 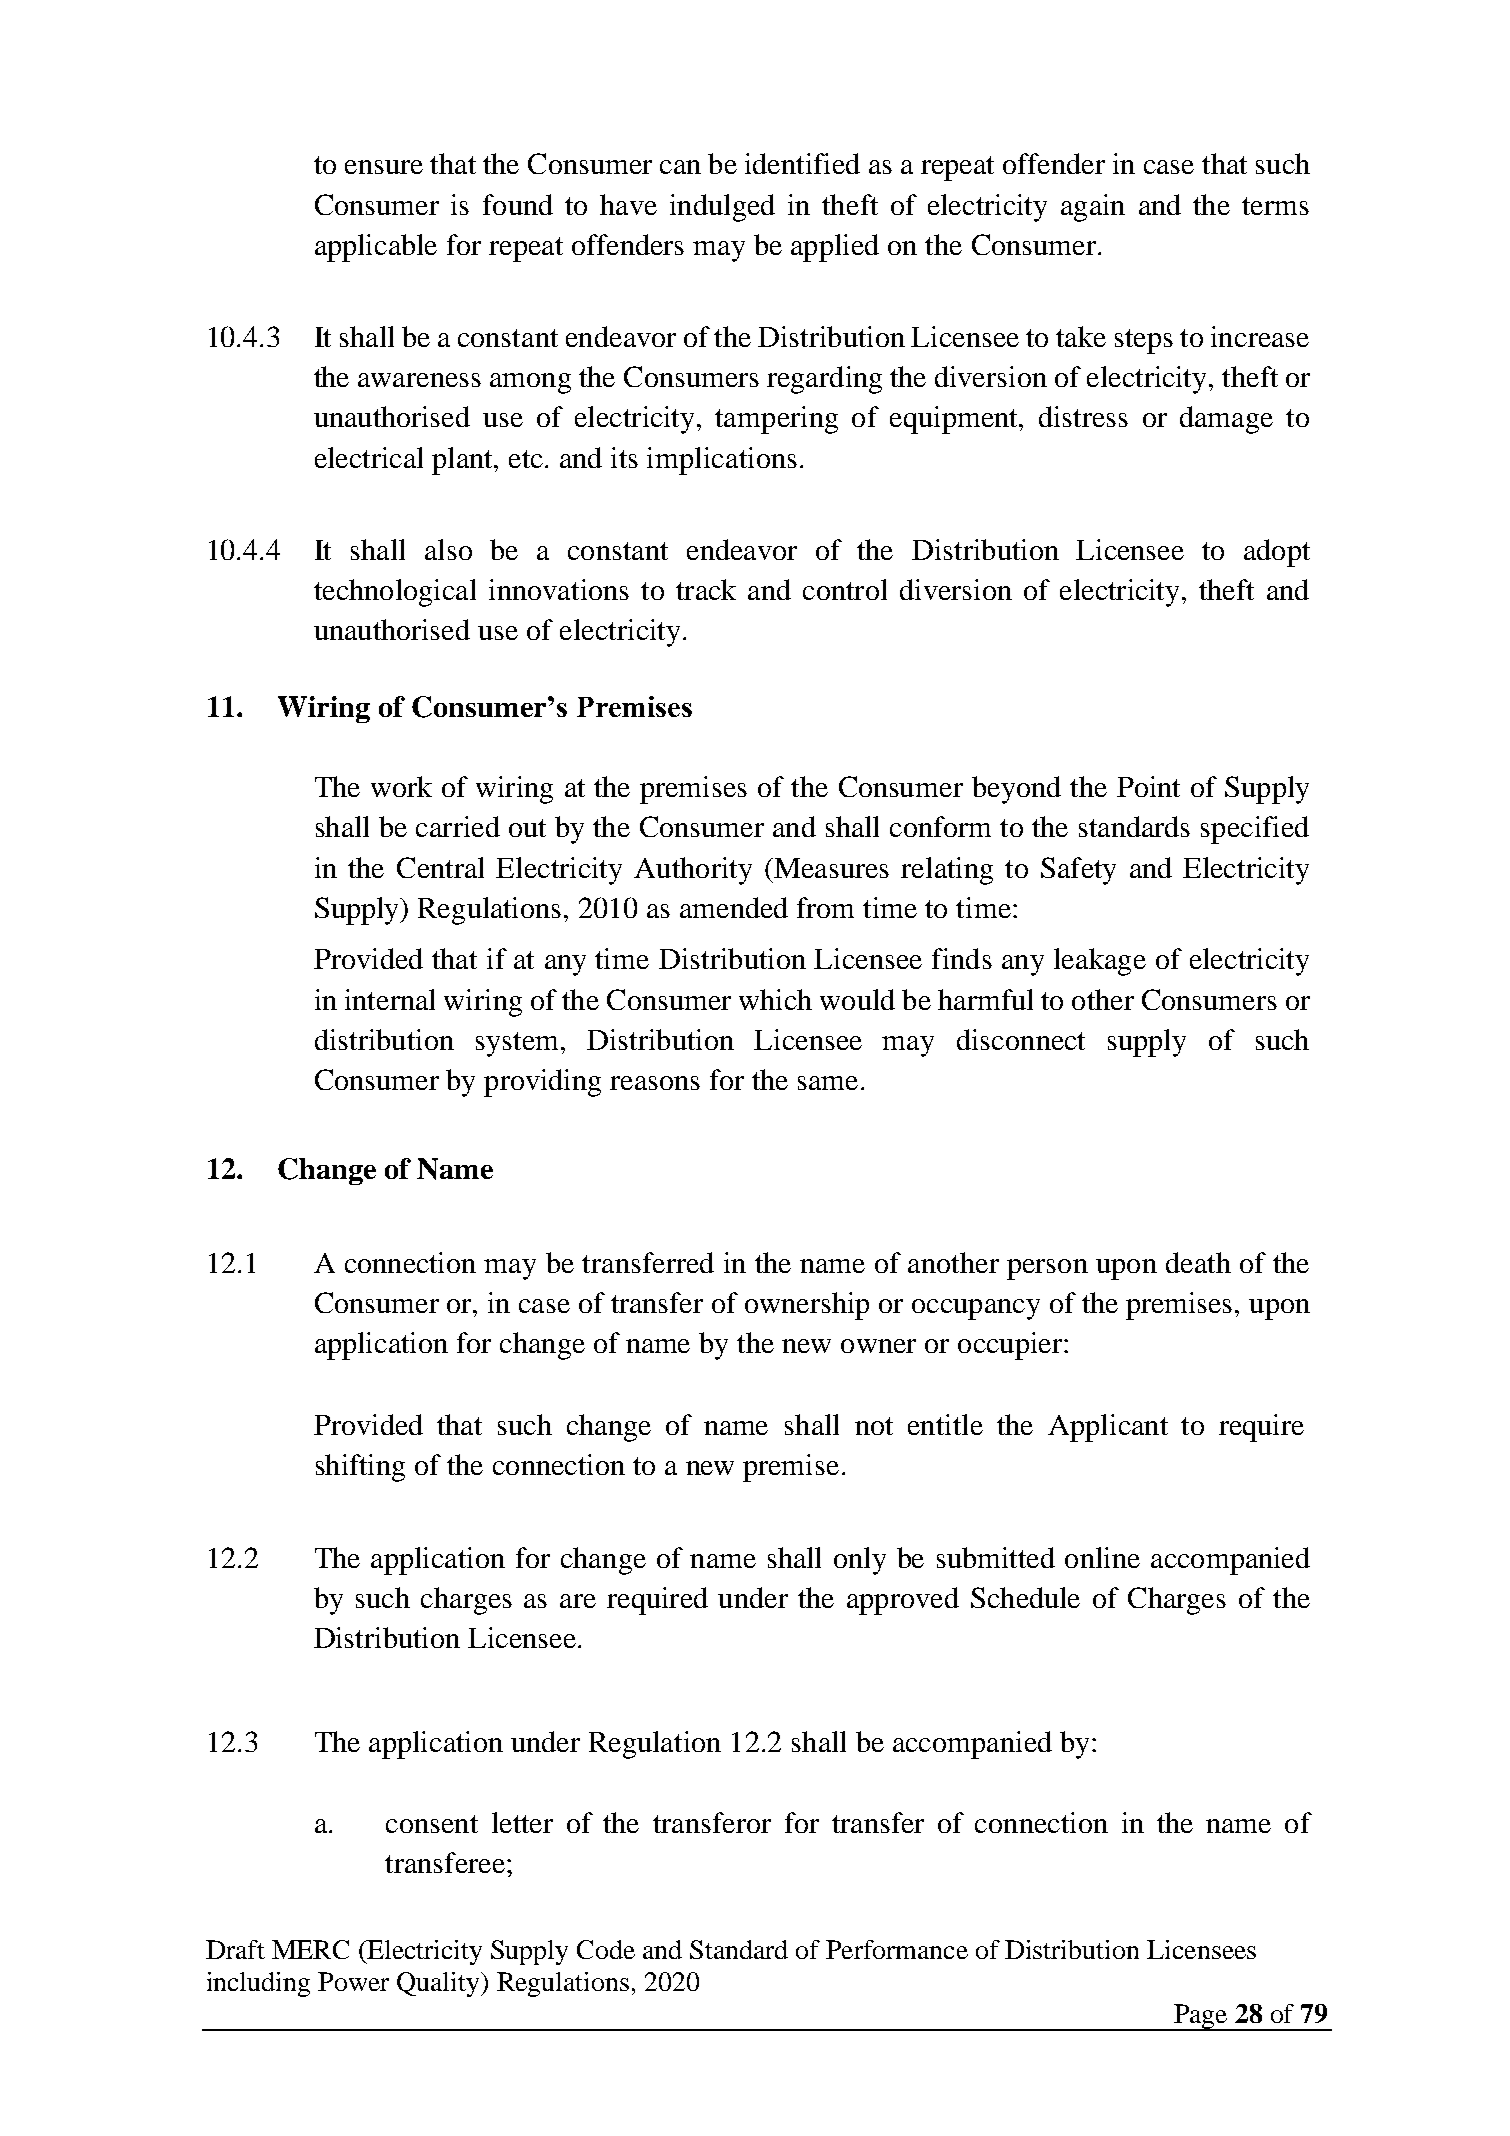 What do you see at coordinates (945, 1424) in the image?
I see `entitle` at bounding box center [945, 1424].
